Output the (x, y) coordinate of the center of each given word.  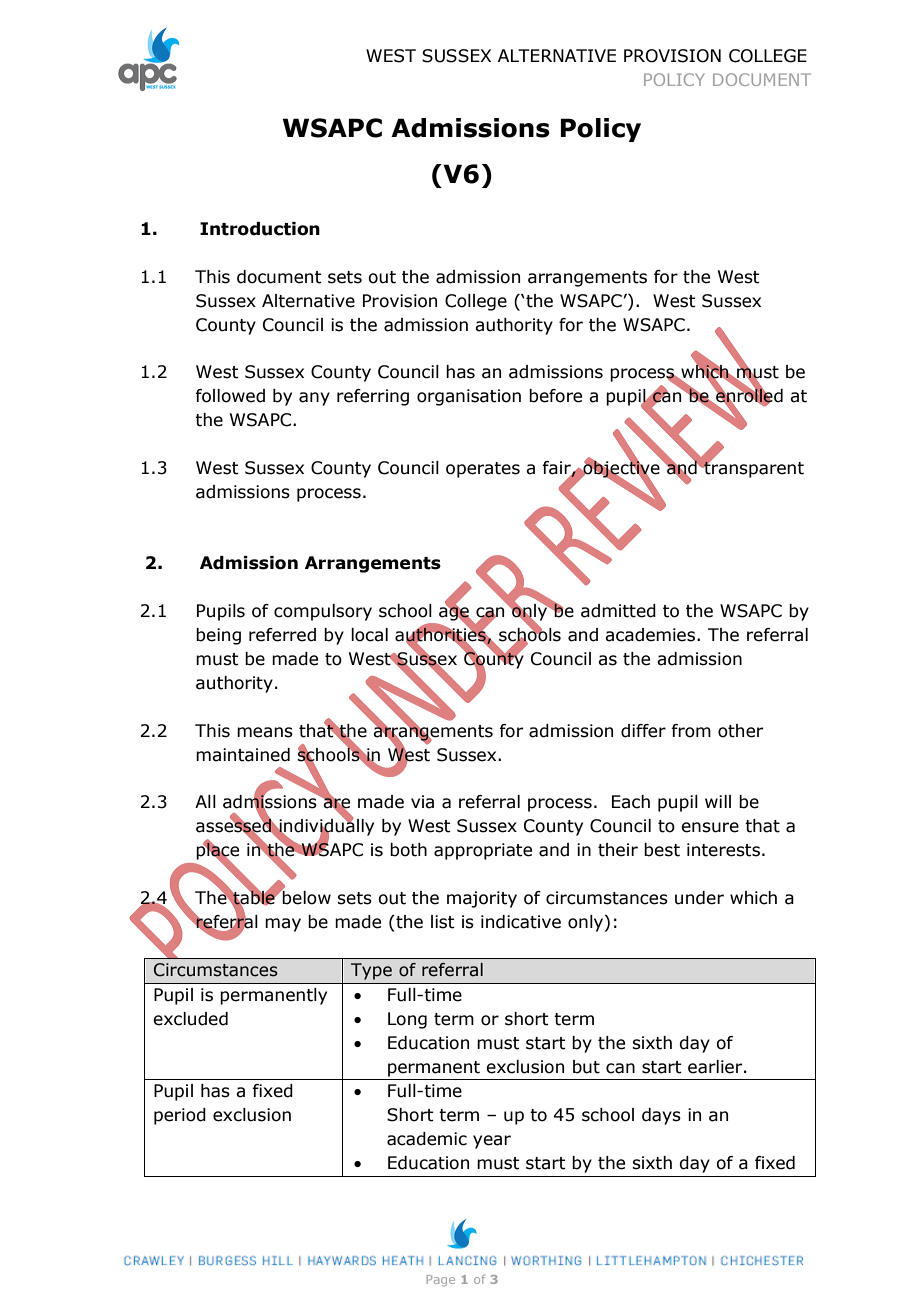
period (180, 1116)
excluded (190, 1019)
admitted (618, 611)
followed (230, 396)
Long (407, 1020)
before (555, 396)
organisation (469, 397)
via (422, 802)
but (586, 1067)
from (691, 731)
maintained (243, 755)
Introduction (260, 229)
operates (483, 470)
